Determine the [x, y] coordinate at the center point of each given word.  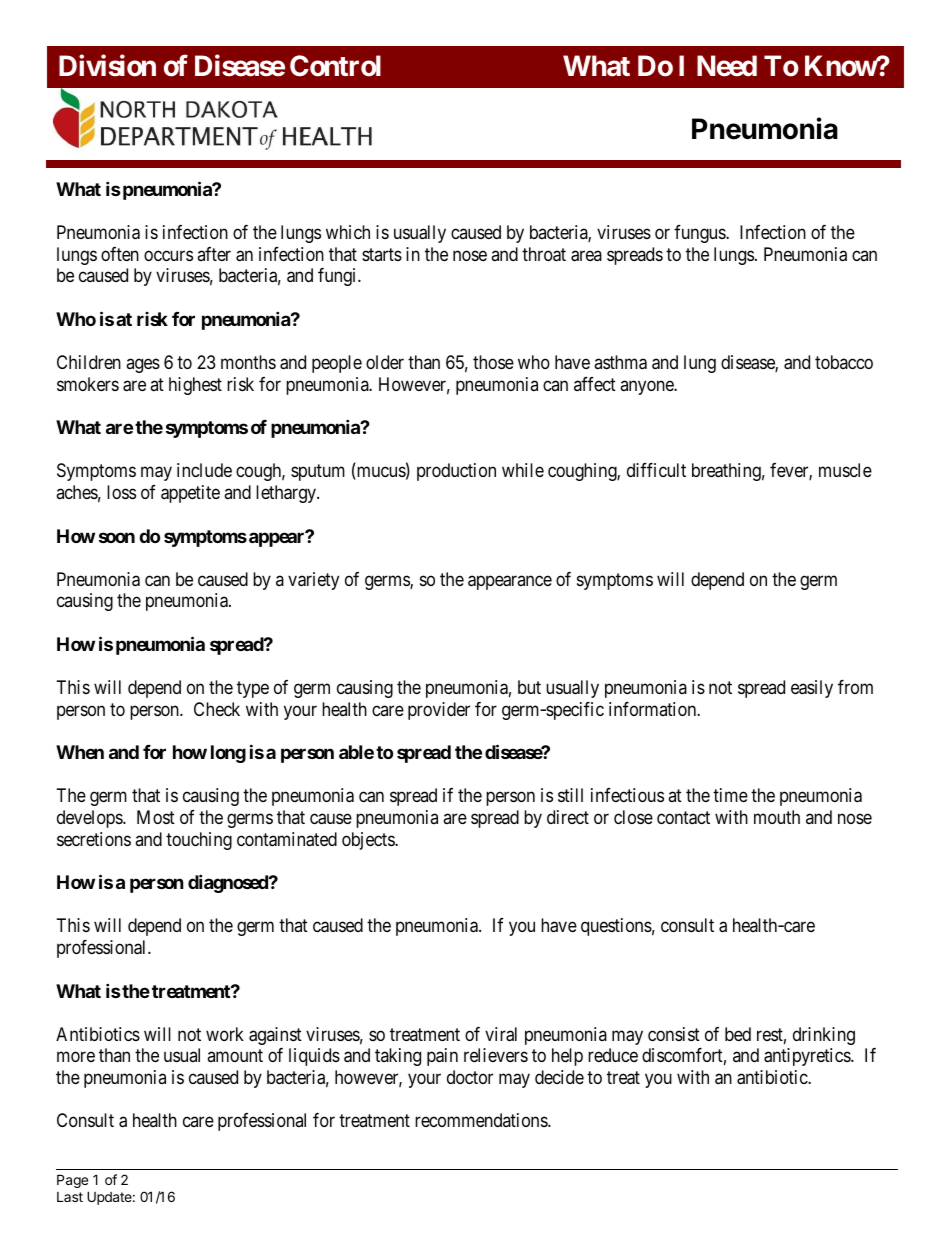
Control [335, 66]
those [493, 362]
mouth [777, 817]
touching [199, 841]
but [529, 687]
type [253, 689]
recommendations [482, 1120]
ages [143, 365]
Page [72, 1181]
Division [107, 65]
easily [812, 689]
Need [727, 66]
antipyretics [808, 1057]
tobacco [844, 362]
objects [369, 841]
